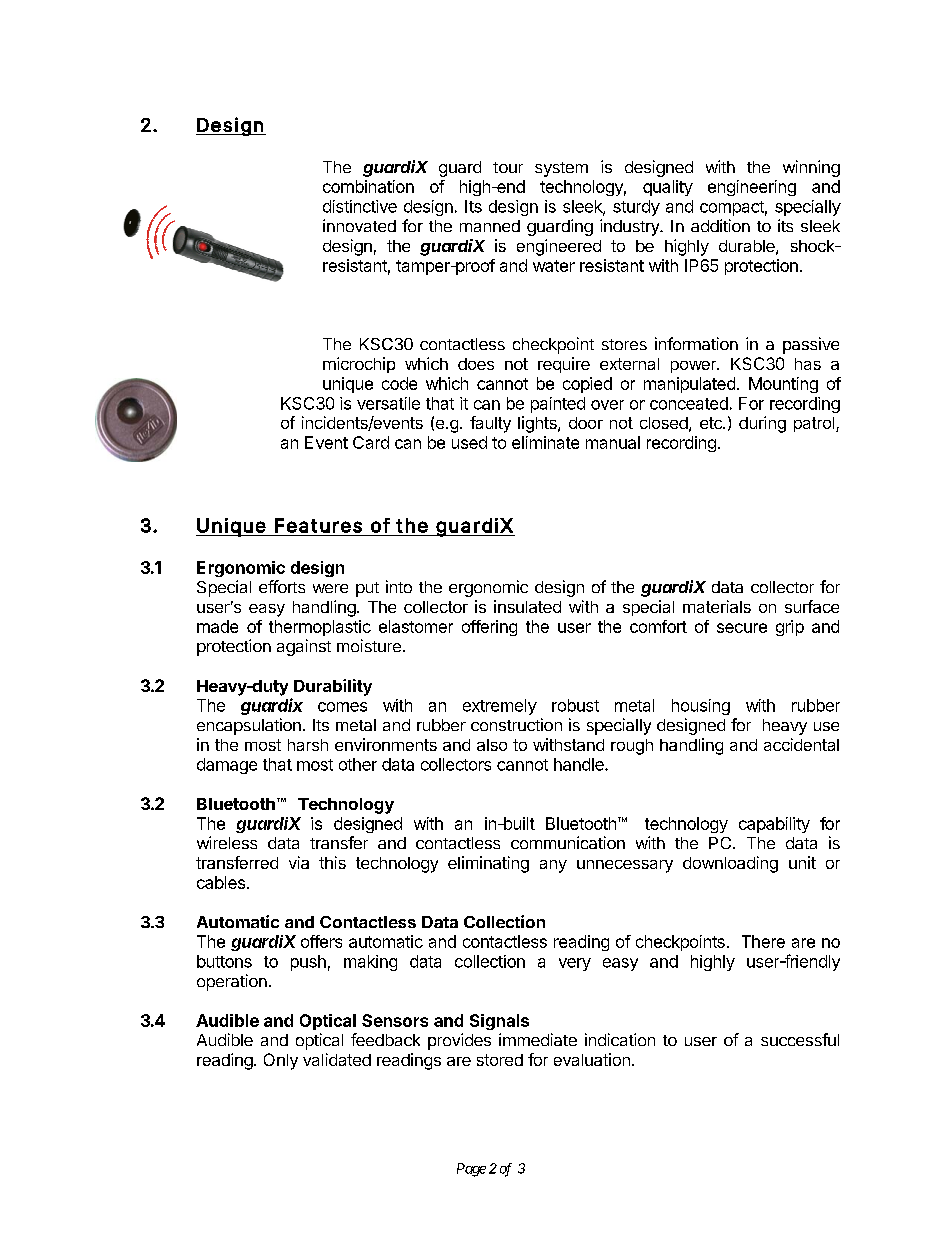 This page has height=1233, width=952. Describe the element at coordinates (508, 167) in the page. I see `tour` at that location.
